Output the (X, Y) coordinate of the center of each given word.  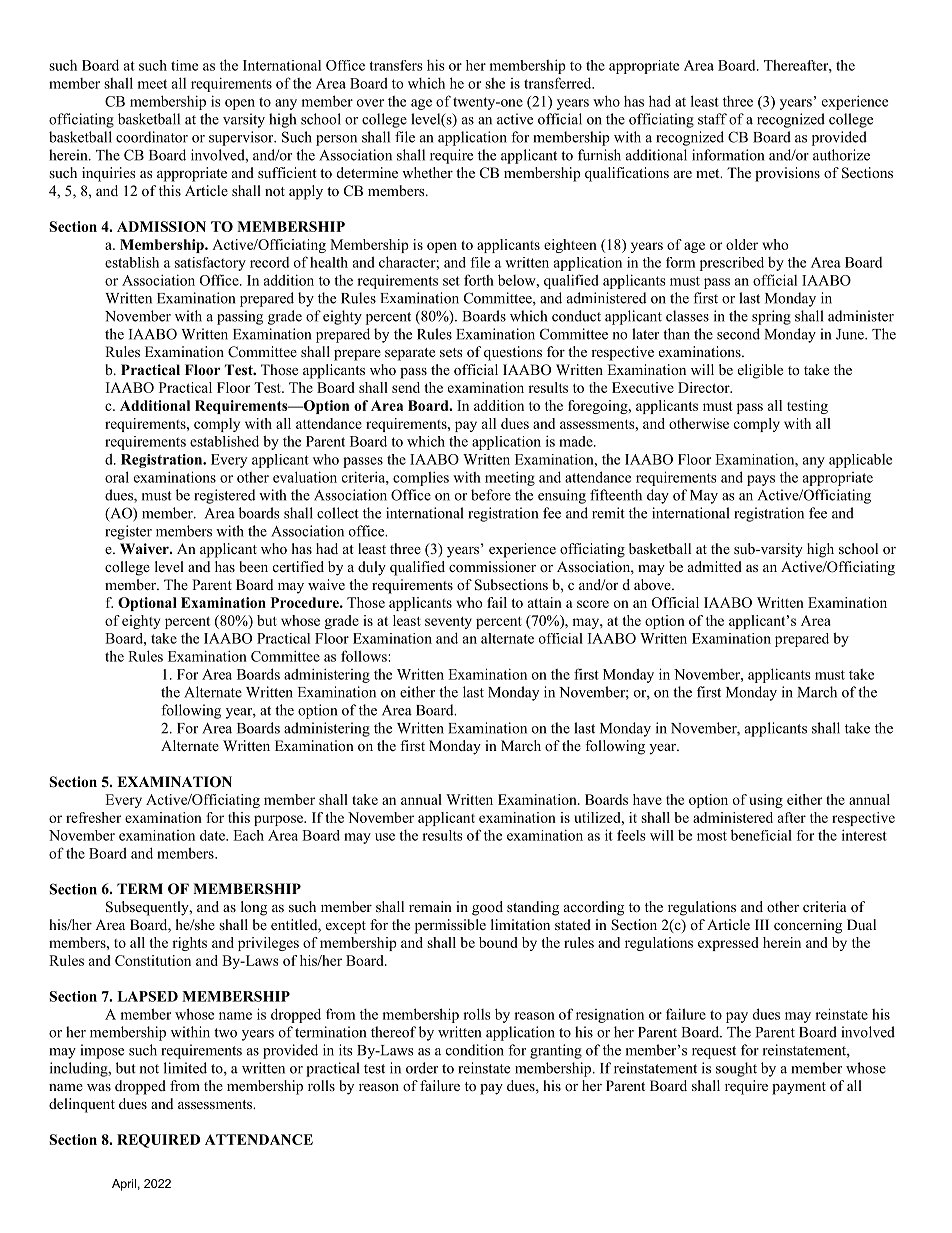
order (422, 1068)
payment (799, 1088)
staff (712, 119)
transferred (559, 83)
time (184, 65)
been (253, 566)
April (124, 1185)
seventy (448, 623)
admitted (715, 566)
